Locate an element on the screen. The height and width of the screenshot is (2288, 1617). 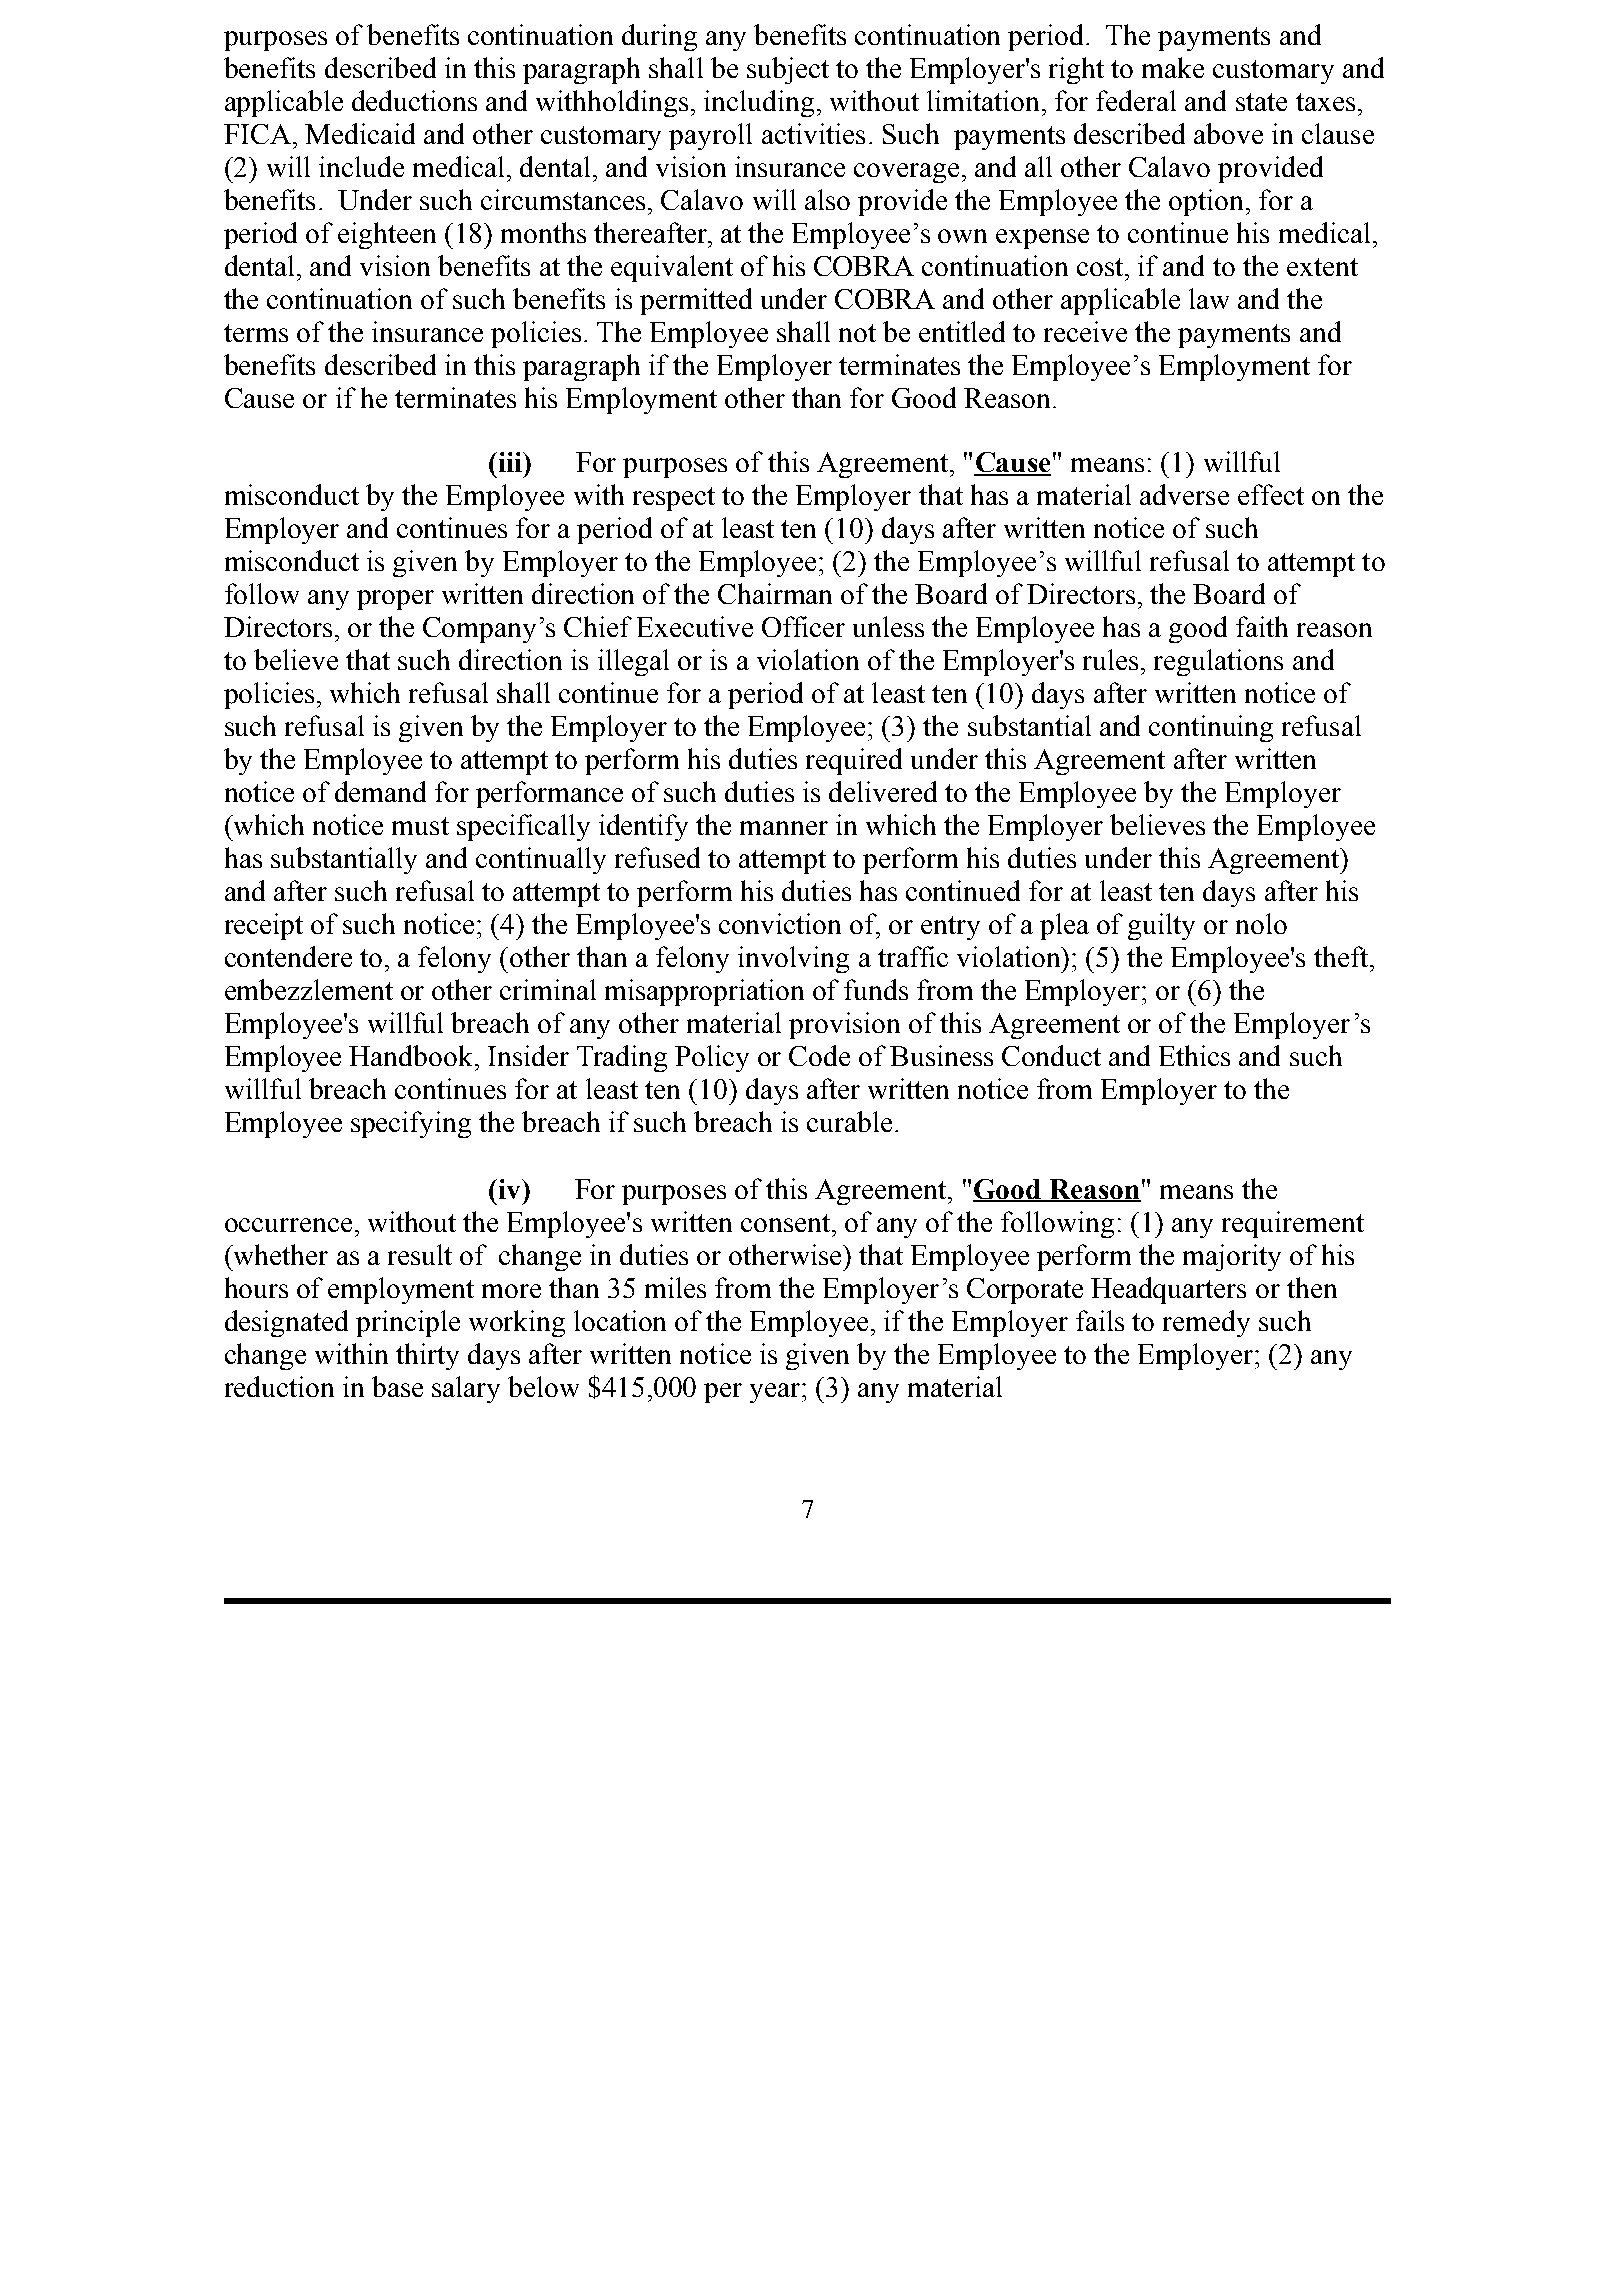
subject is located at coordinates (788, 70).
